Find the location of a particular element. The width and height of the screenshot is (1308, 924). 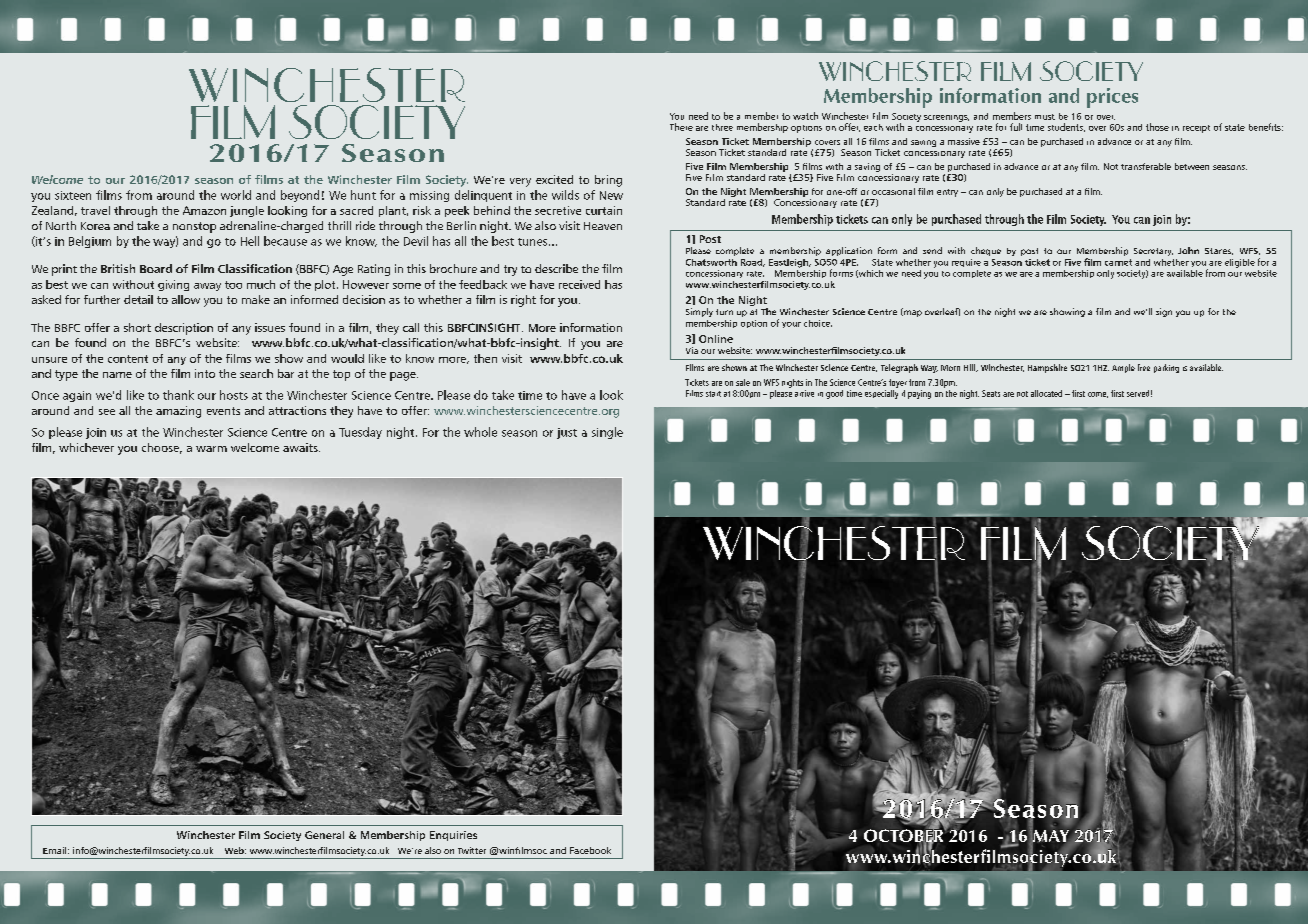

world is located at coordinates (236, 195).
